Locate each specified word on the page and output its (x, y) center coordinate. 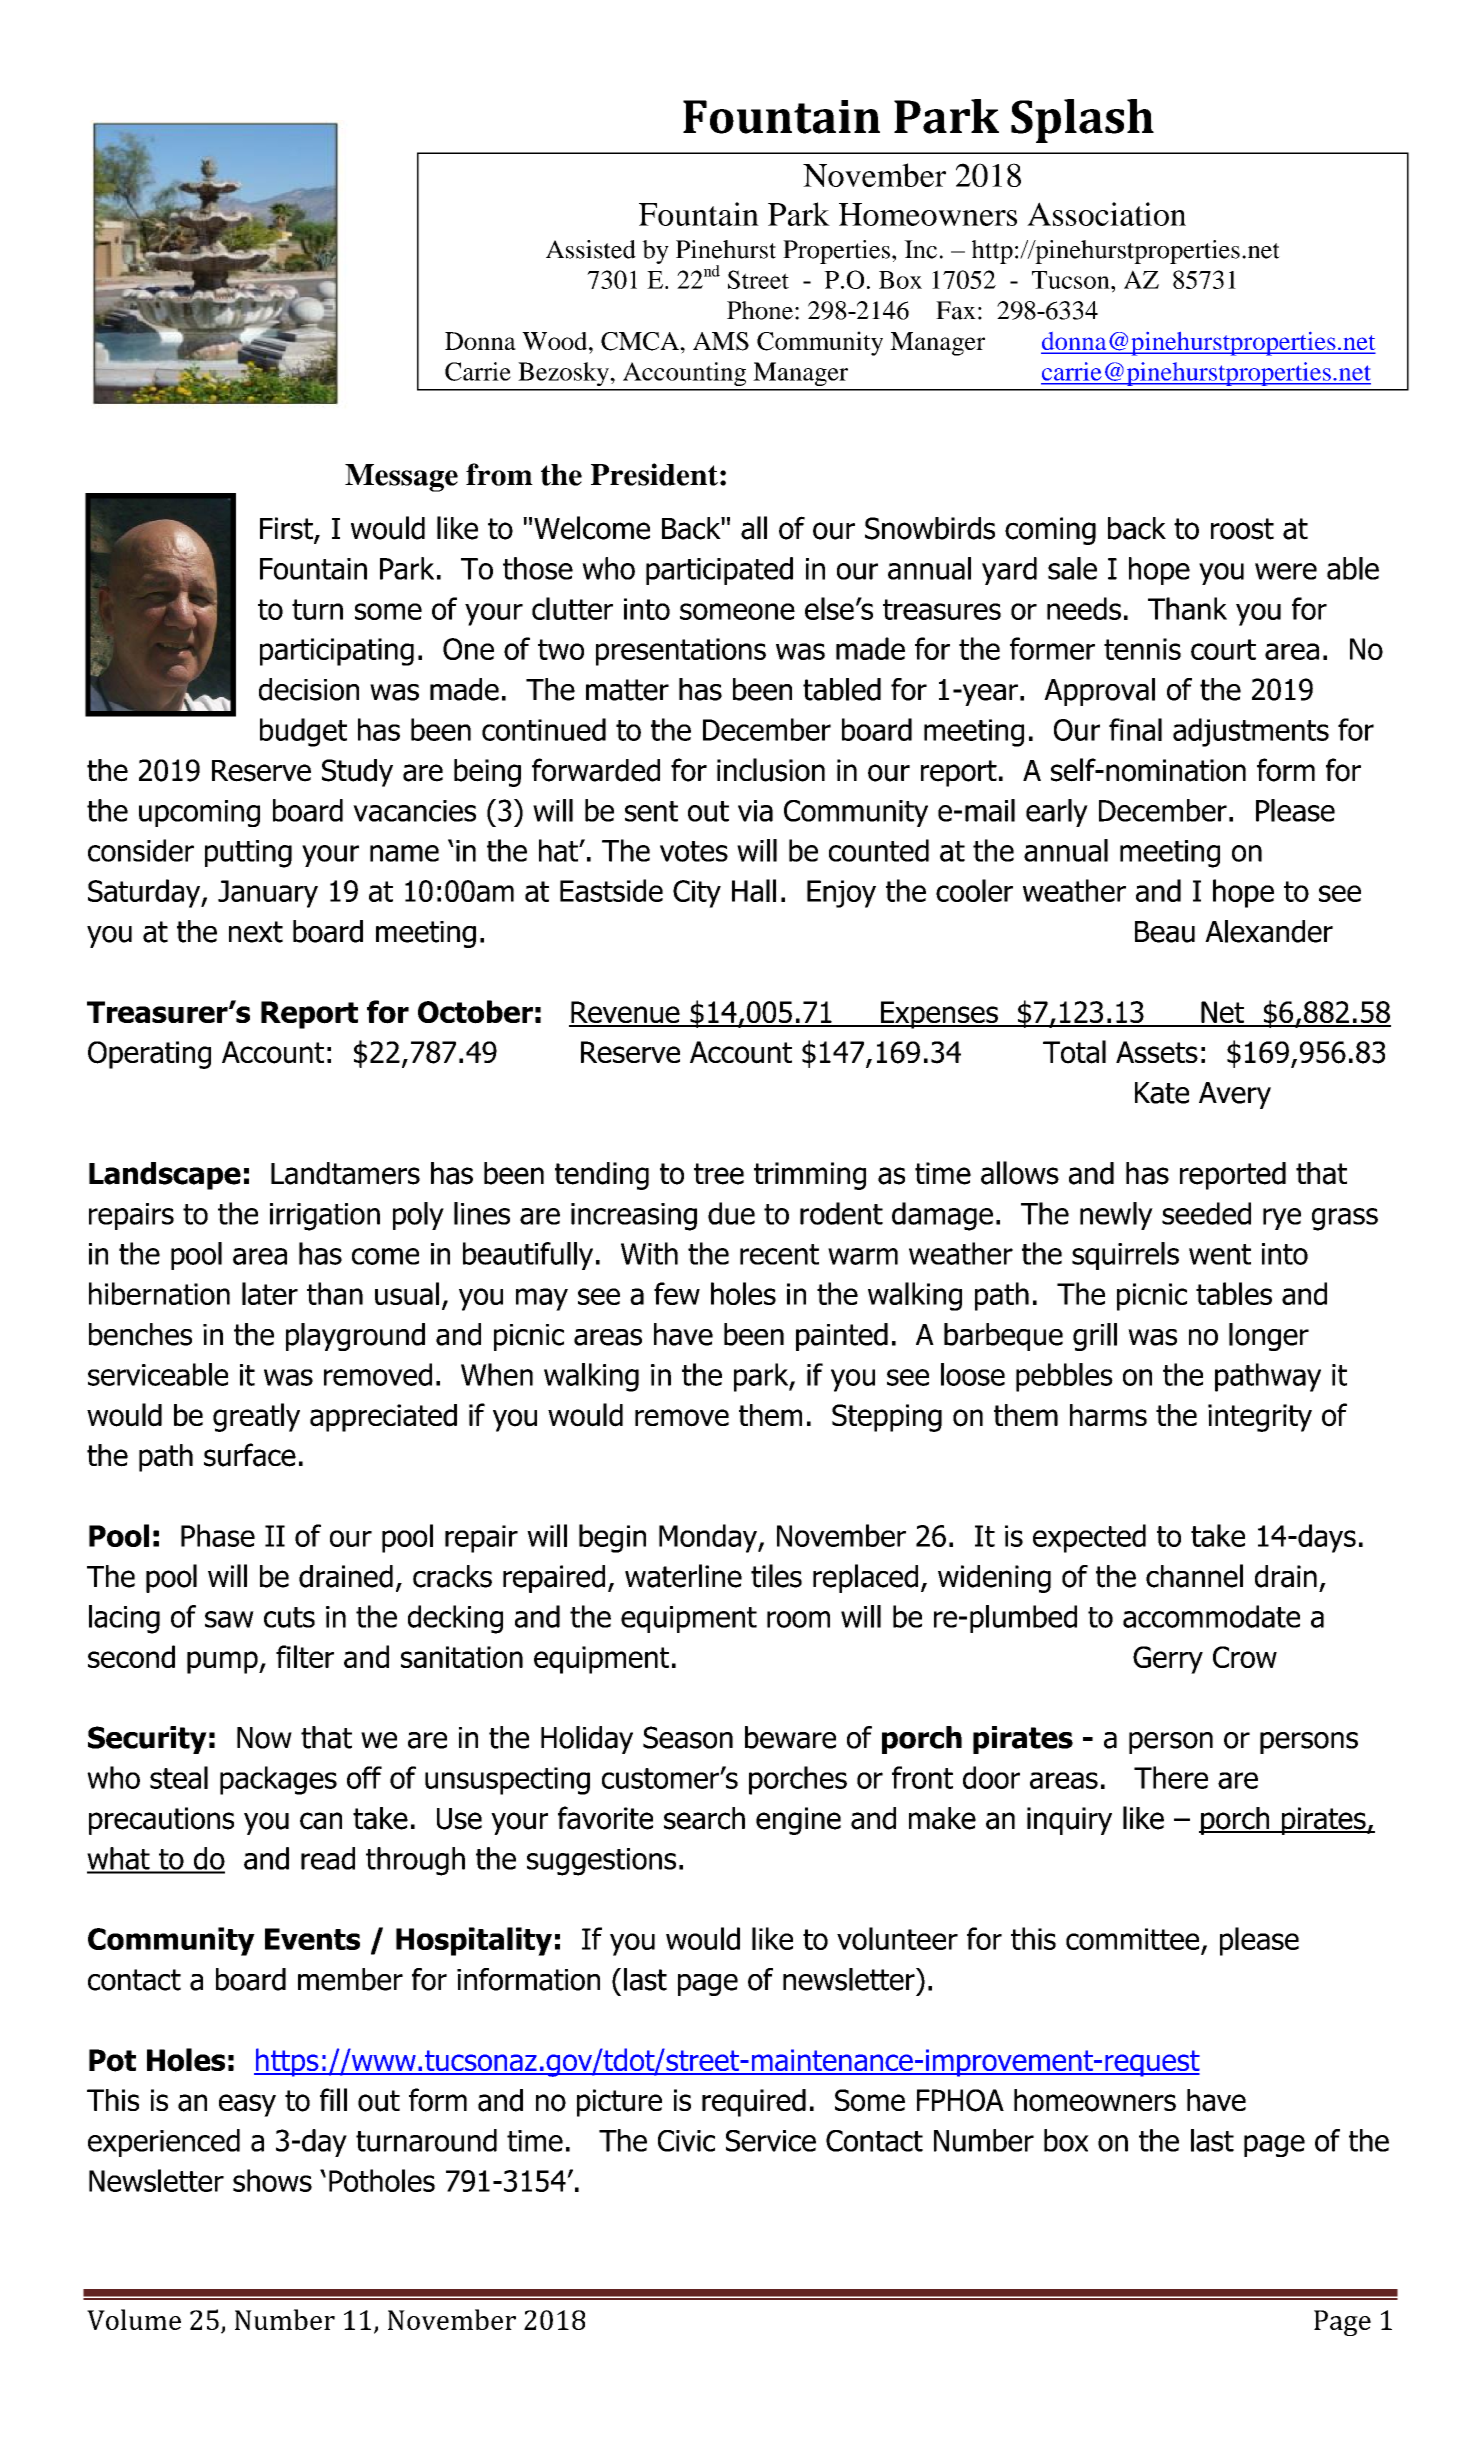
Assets (1157, 1052)
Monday (709, 1538)
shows (272, 2180)
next (256, 932)
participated (719, 571)
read (328, 1858)
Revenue (625, 1013)
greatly (256, 1417)
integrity (1260, 1418)
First (287, 529)
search (704, 1818)
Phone (760, 310)
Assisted (591, 249)
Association (1106, 214)
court (1223, 649)
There (1171, 1777)
